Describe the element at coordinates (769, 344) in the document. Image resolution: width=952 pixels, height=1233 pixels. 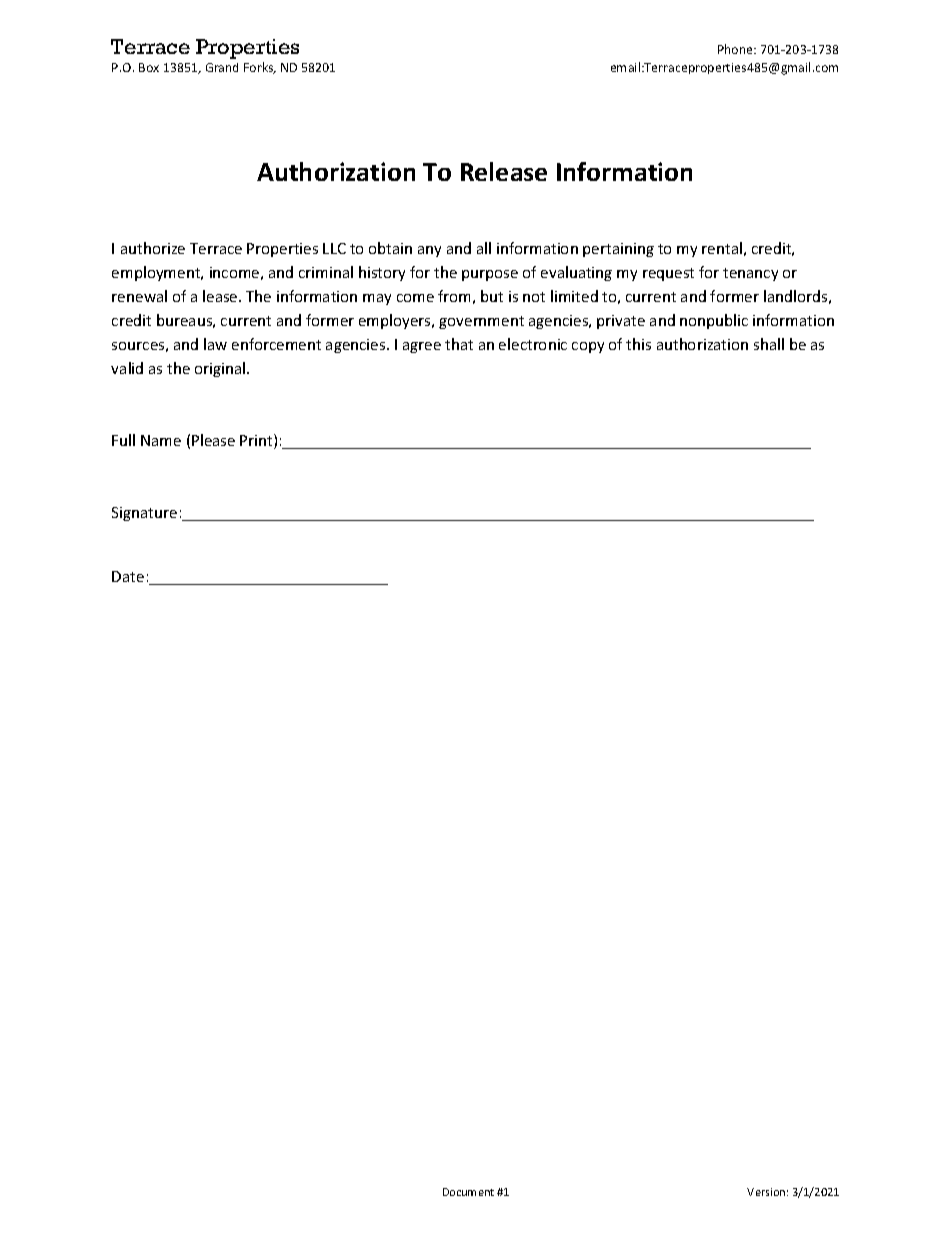
I see `shall` at that location.
